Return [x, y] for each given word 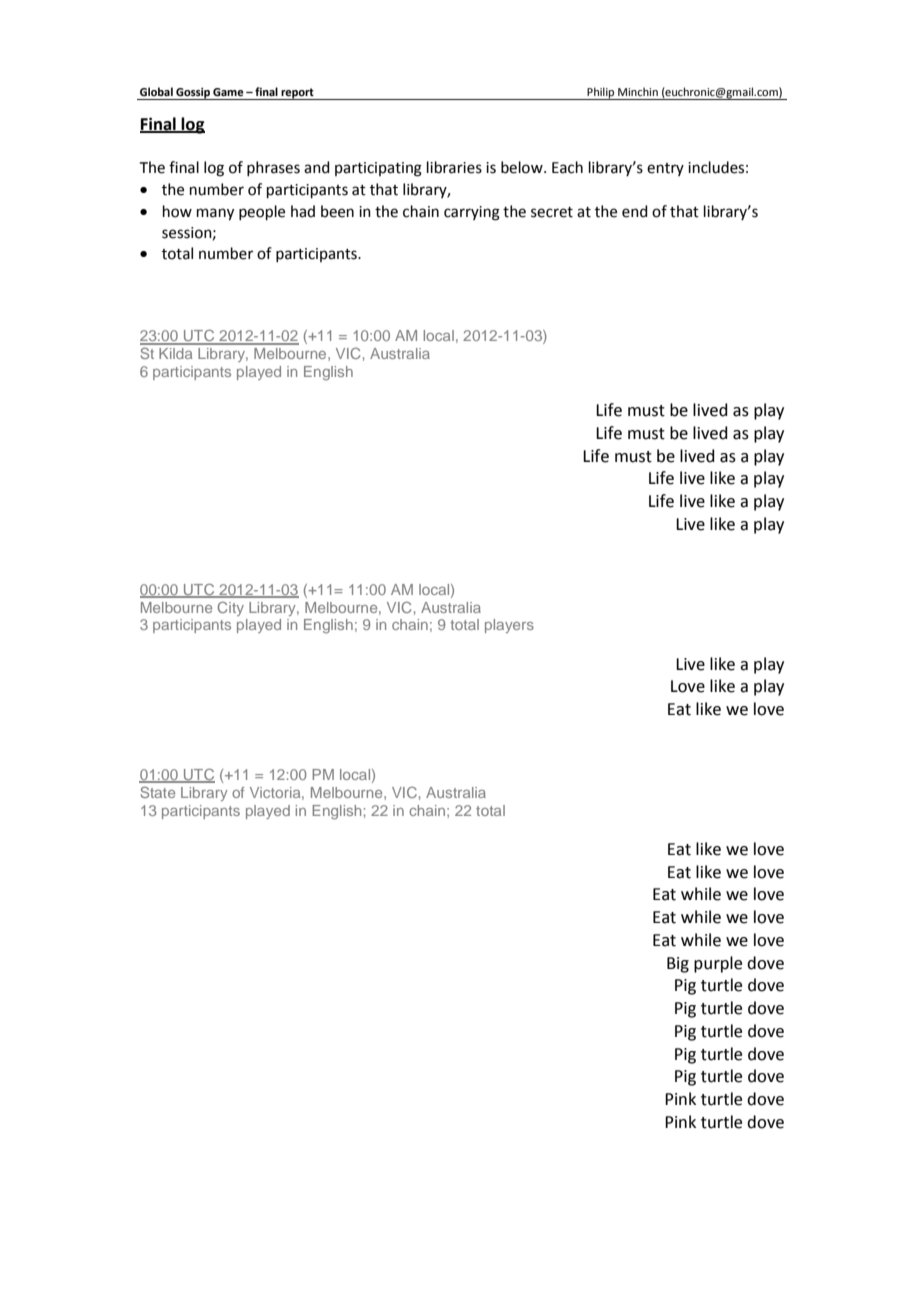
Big [678, 965]
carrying [472, 213]
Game [228, 92]
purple [718, 964]
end [635, 211]
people [262, 212]
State [157, 792]
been [337, 211]
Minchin [638, 91]
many [215, 214]
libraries [454, 167]
